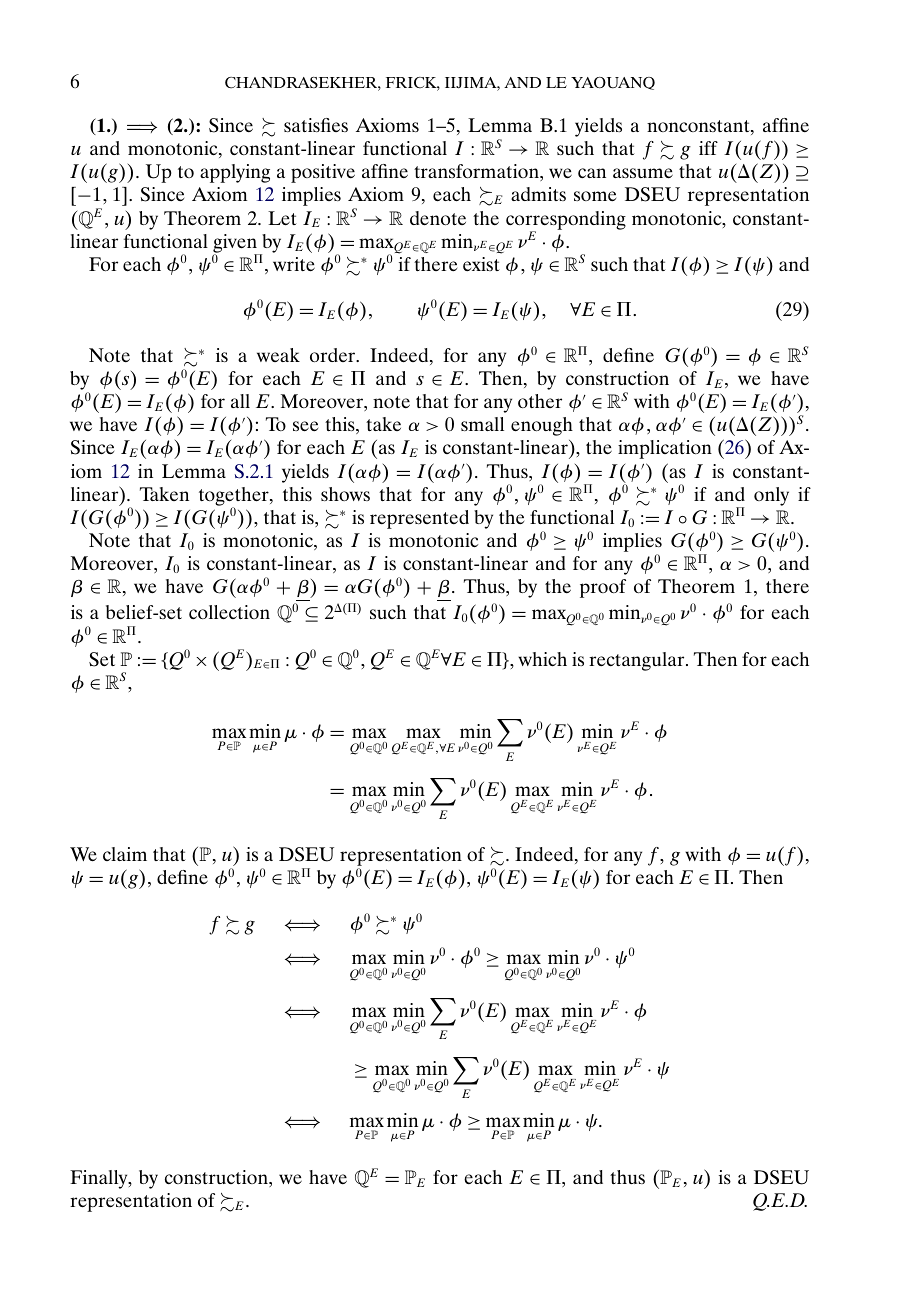  I want to click on together, so click(235, 497).
